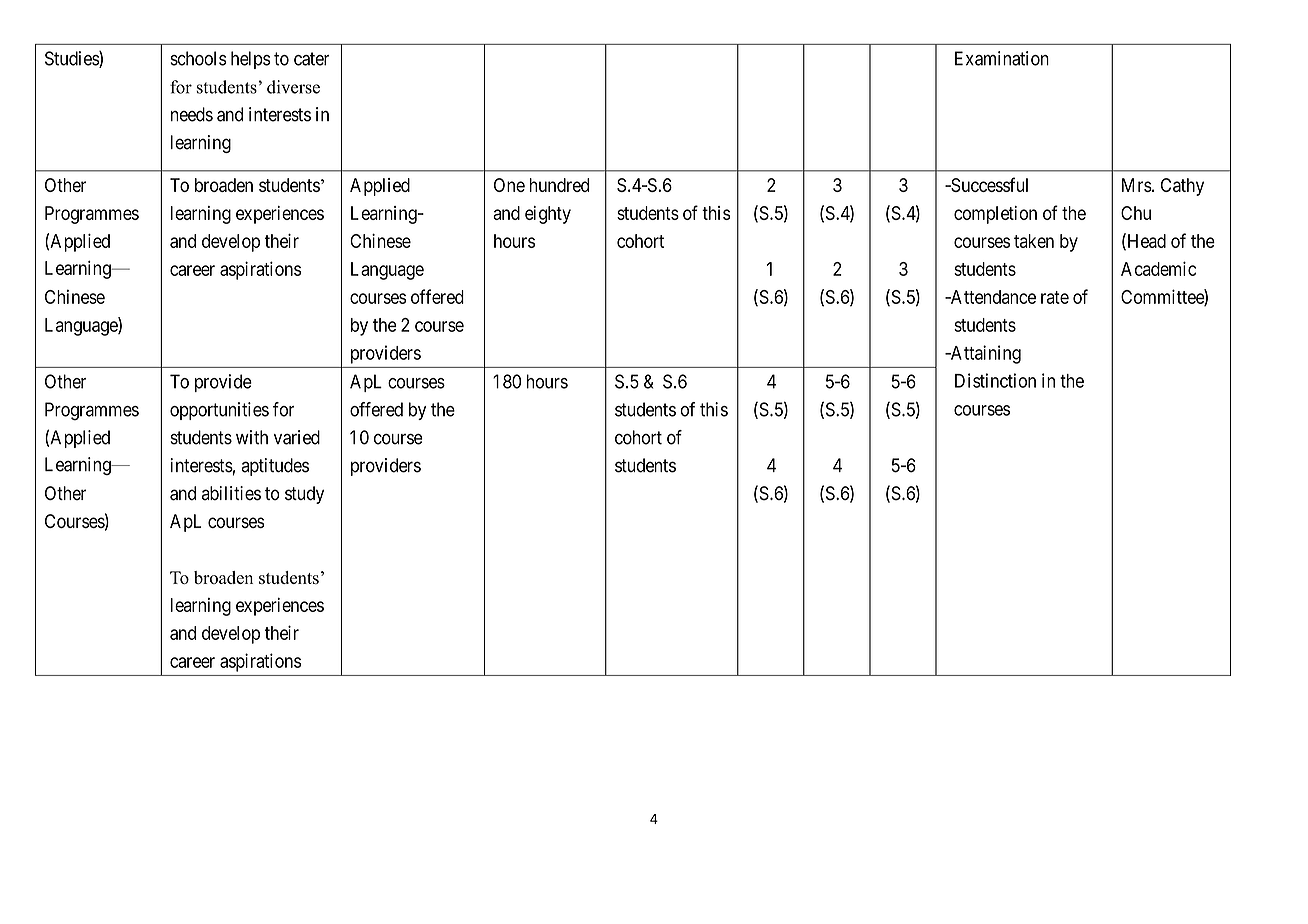 Image resolution: width=1308 pixels, height=924 pixels. What do you see at coordinates (988, 184) in the screenshot?
I see `Successful` at bounding box center [988, 184].
